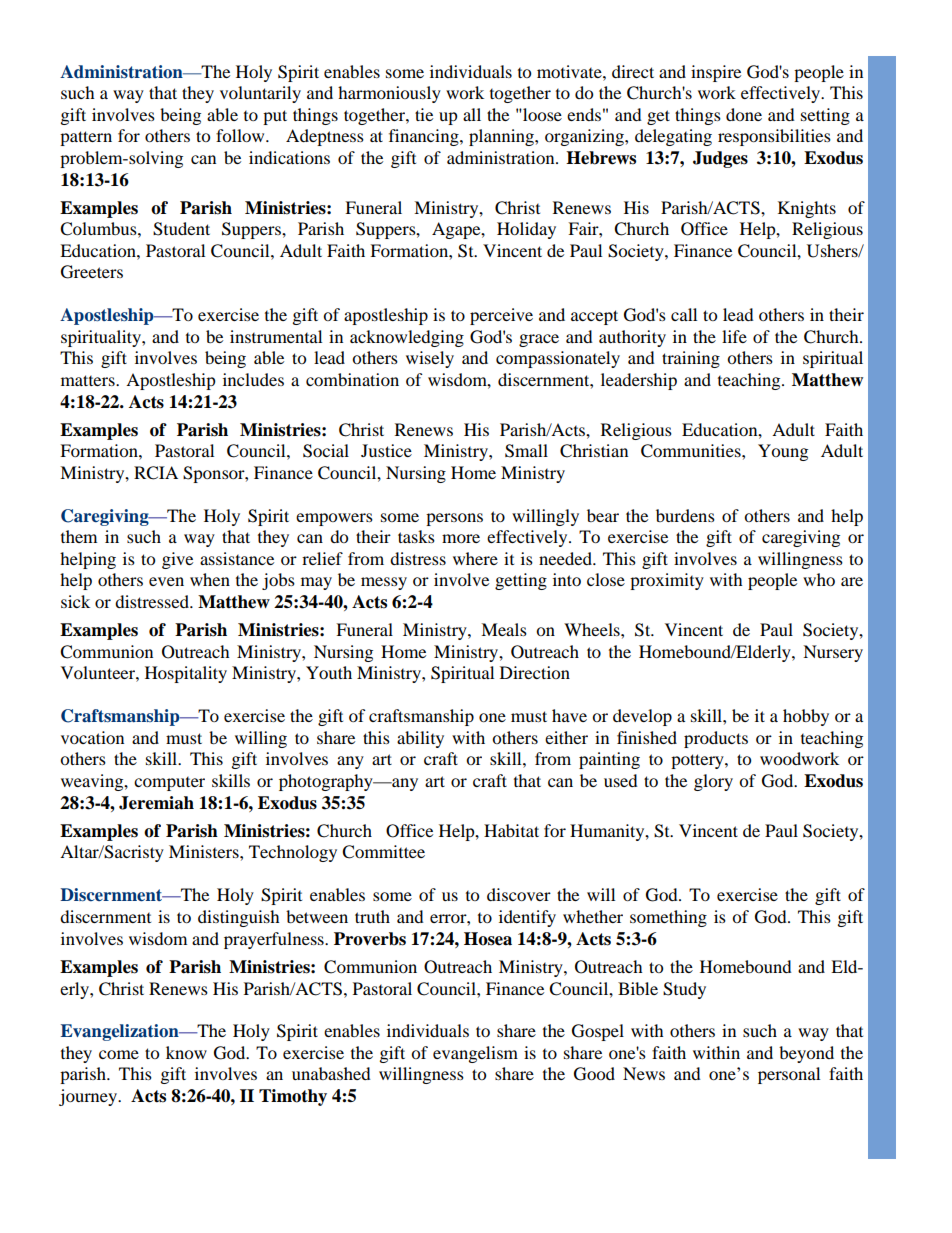 This screenshot has height=1233, width=952. Describe the element at coordinates (241, 135) in the screenshot. I see `follow` at that location.
